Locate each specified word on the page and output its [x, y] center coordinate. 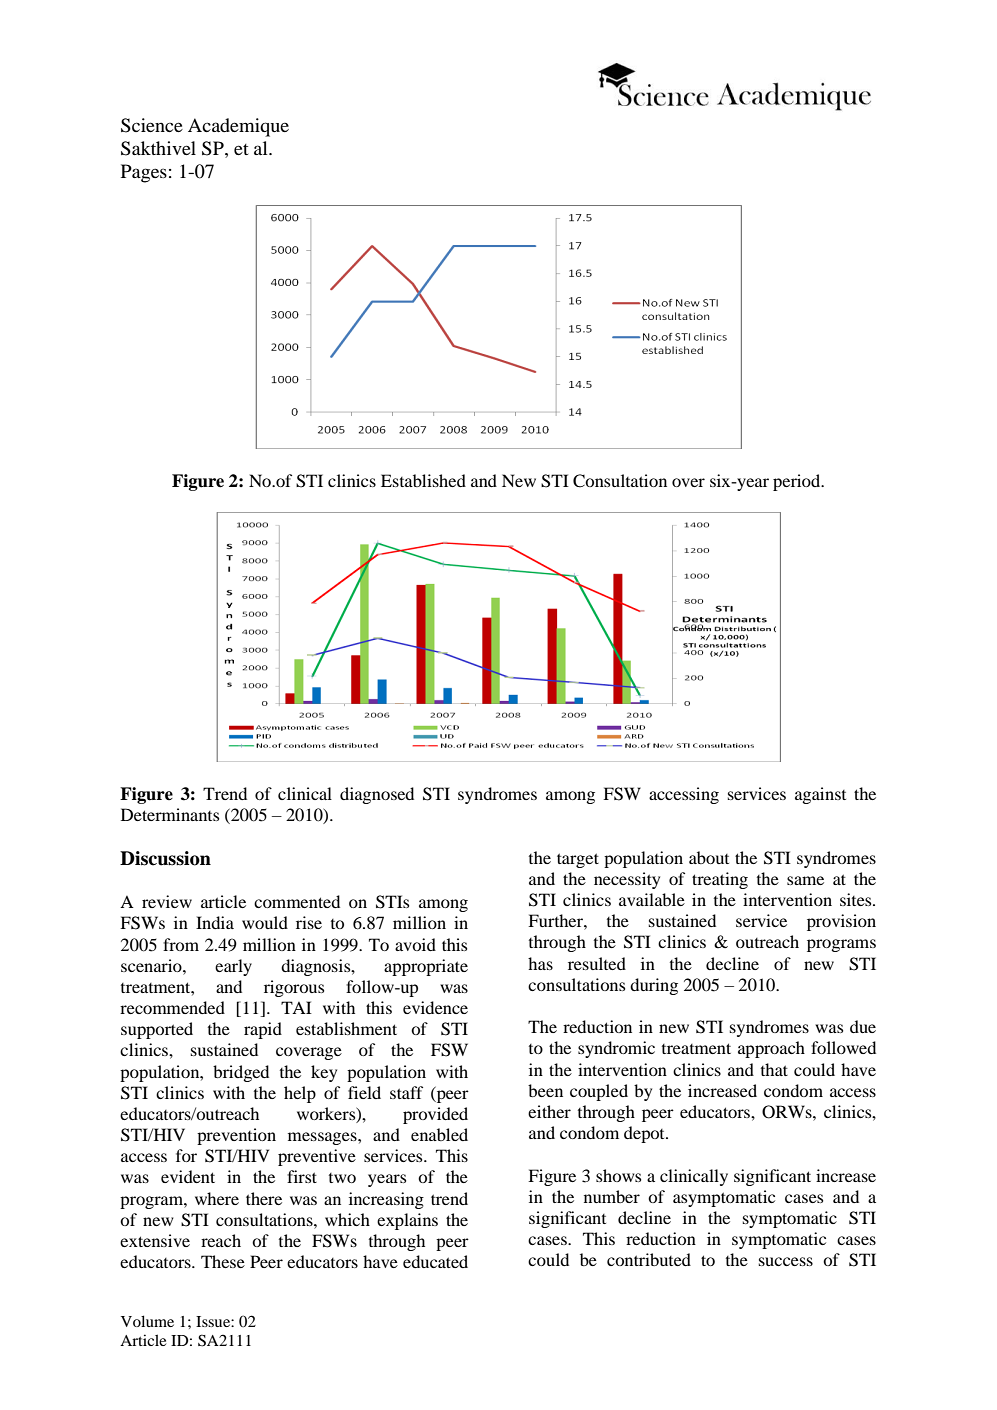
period [798, 482]
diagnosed [377, 795]
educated [435, 1261]
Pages [144, 173]
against [820, 795]
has [540, 963]
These [223, 1261]
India [215, 922]
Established [423, 480]
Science [152, 125]
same [805, 880]
